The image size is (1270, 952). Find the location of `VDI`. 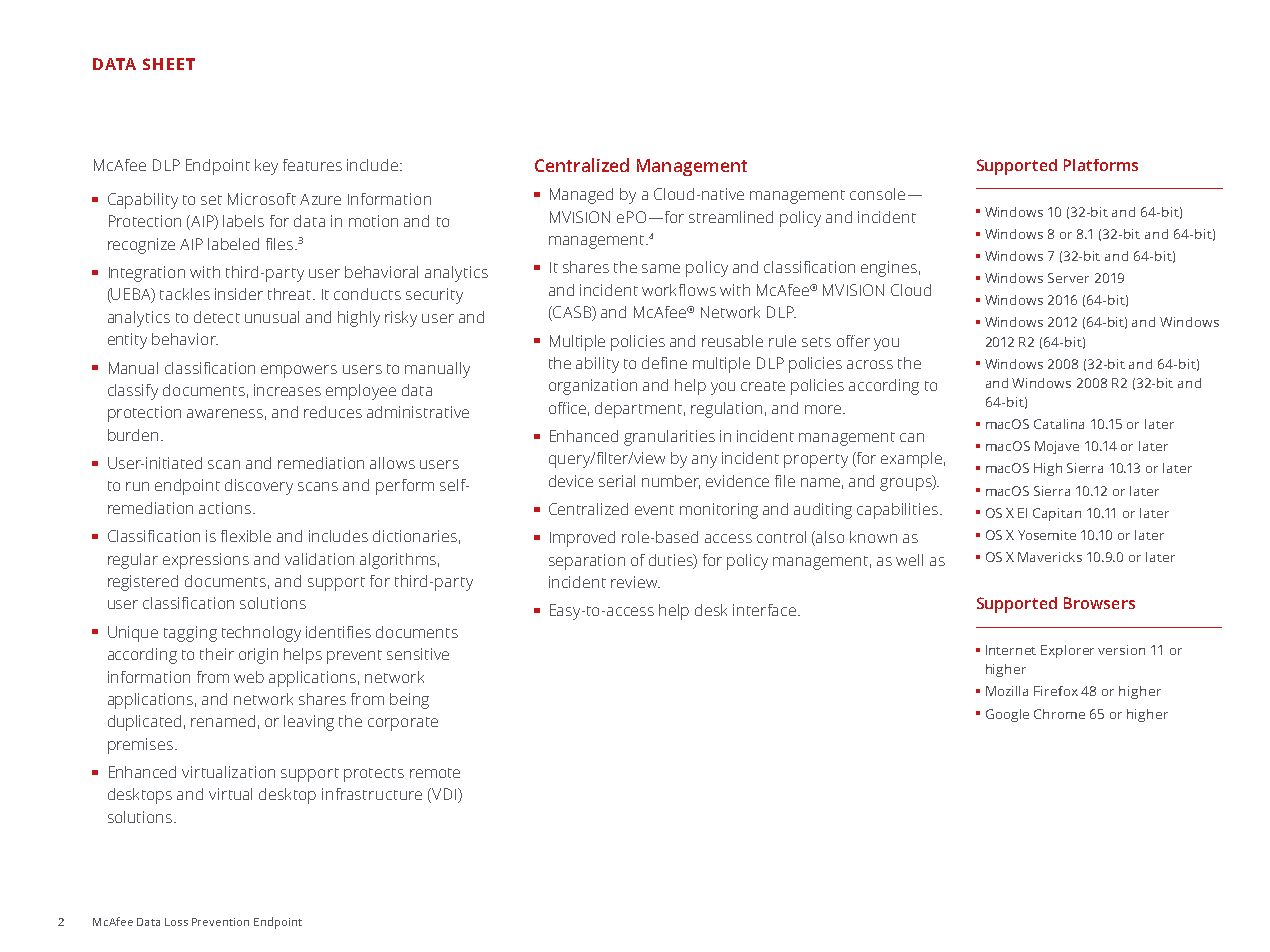

VDI is located at coordinates (443, 795).
